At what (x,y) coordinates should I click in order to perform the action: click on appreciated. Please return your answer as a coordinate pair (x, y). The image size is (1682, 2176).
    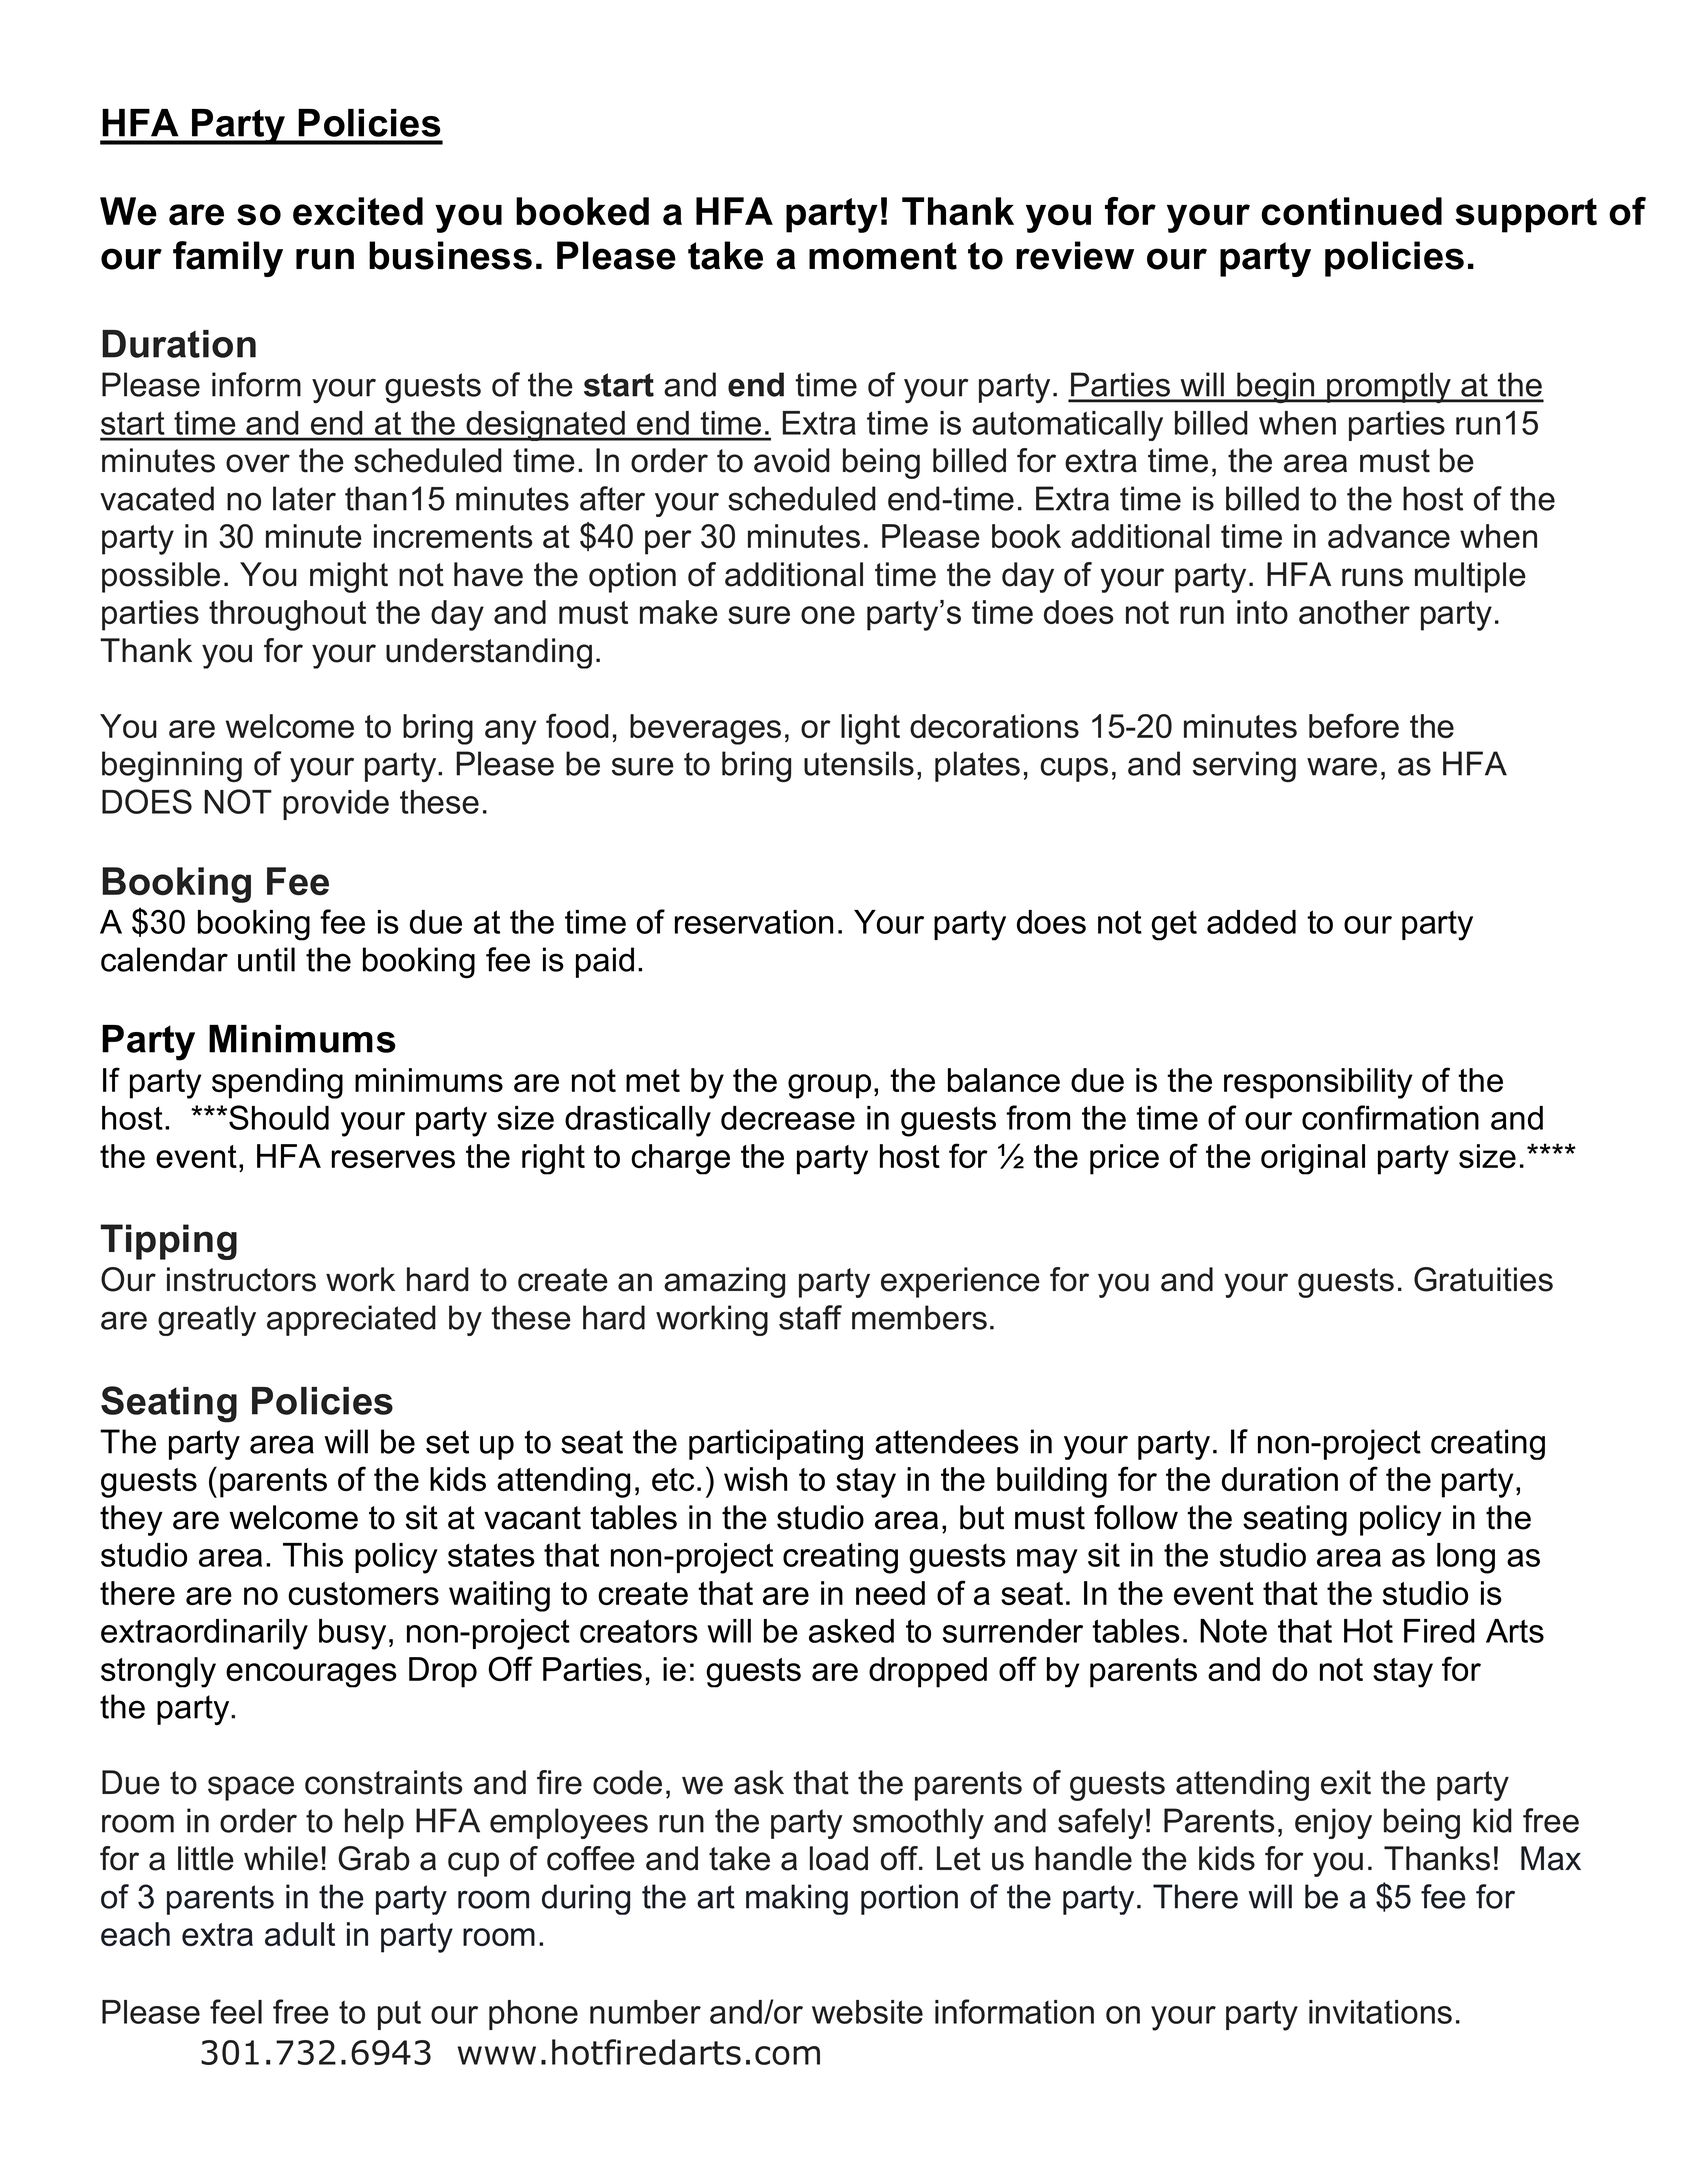
    Looking at the image, I should click on (351, 1320).
